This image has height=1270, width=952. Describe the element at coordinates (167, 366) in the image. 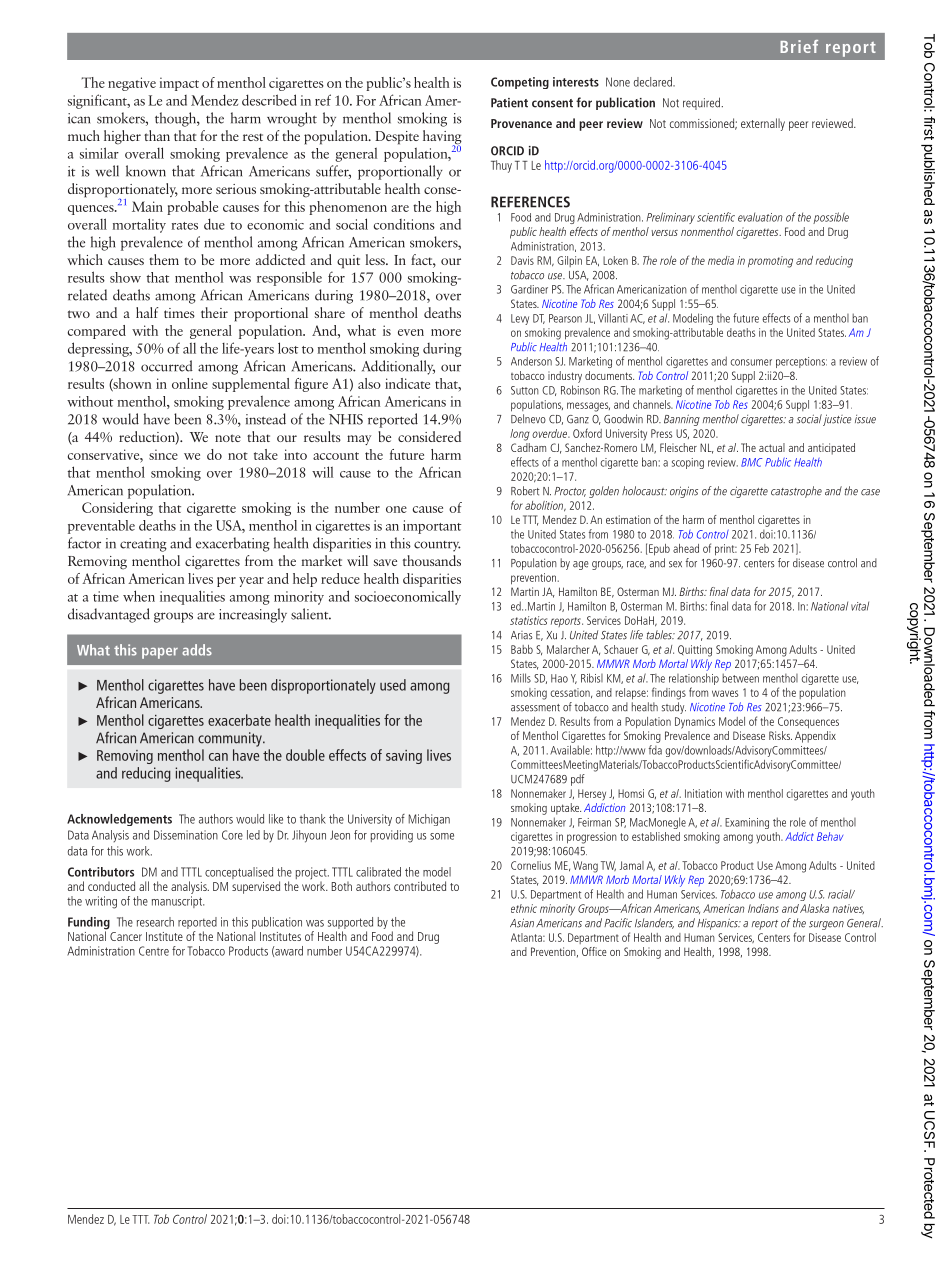

I see `occurred` at that location.
